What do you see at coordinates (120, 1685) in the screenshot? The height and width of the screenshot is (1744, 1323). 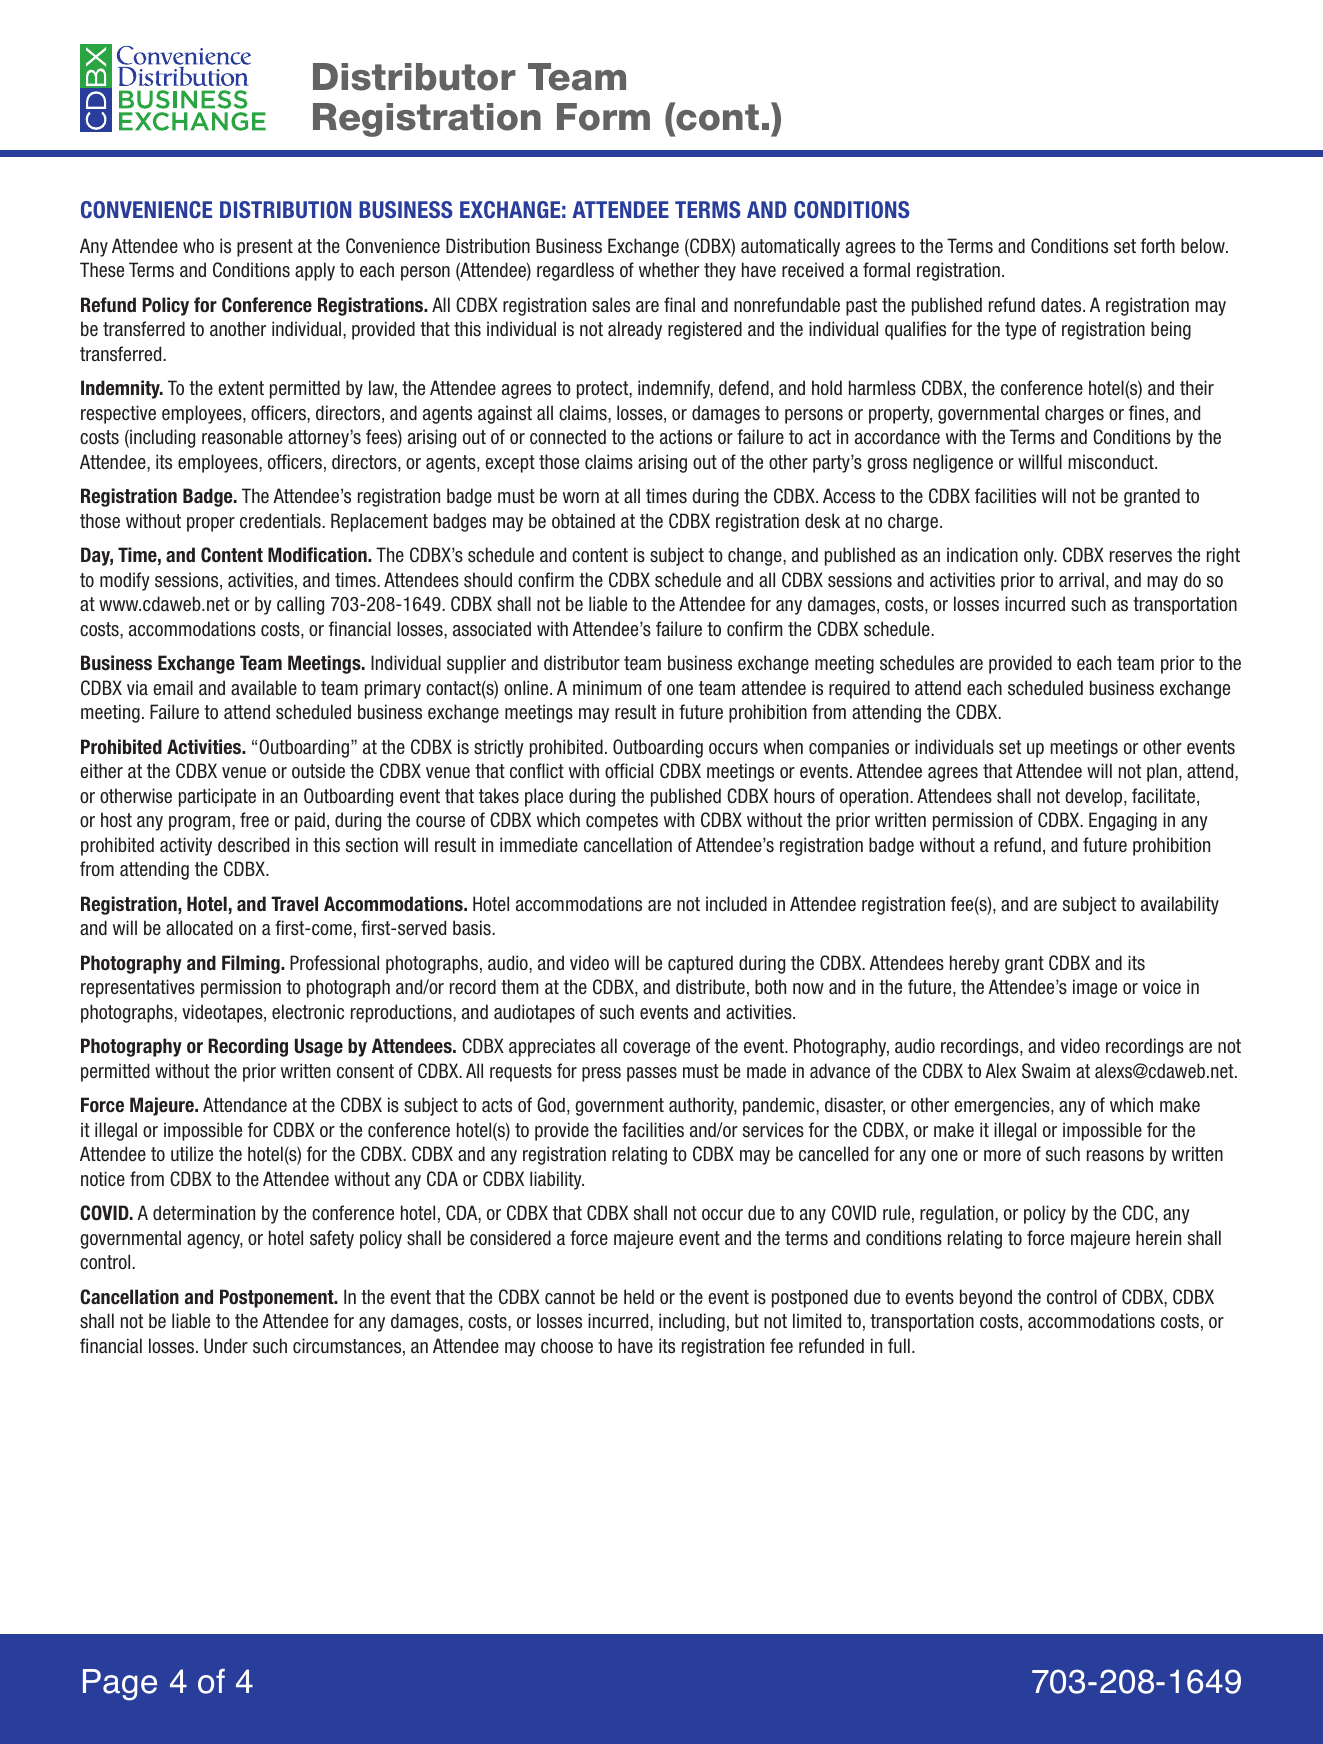 I see `Page` at bounding box center [120, 1685].
